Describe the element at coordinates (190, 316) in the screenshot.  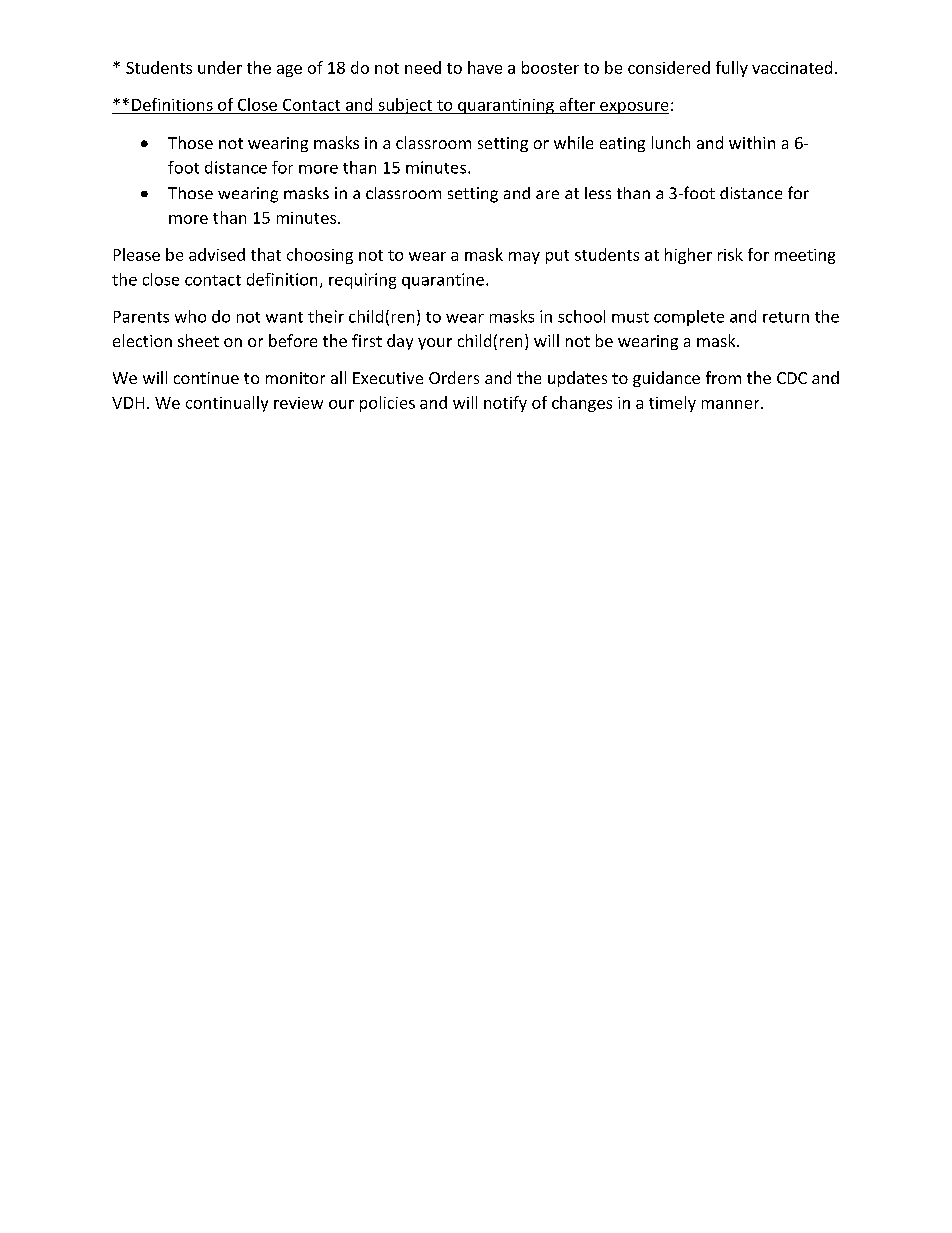
I see `who` at that location.
